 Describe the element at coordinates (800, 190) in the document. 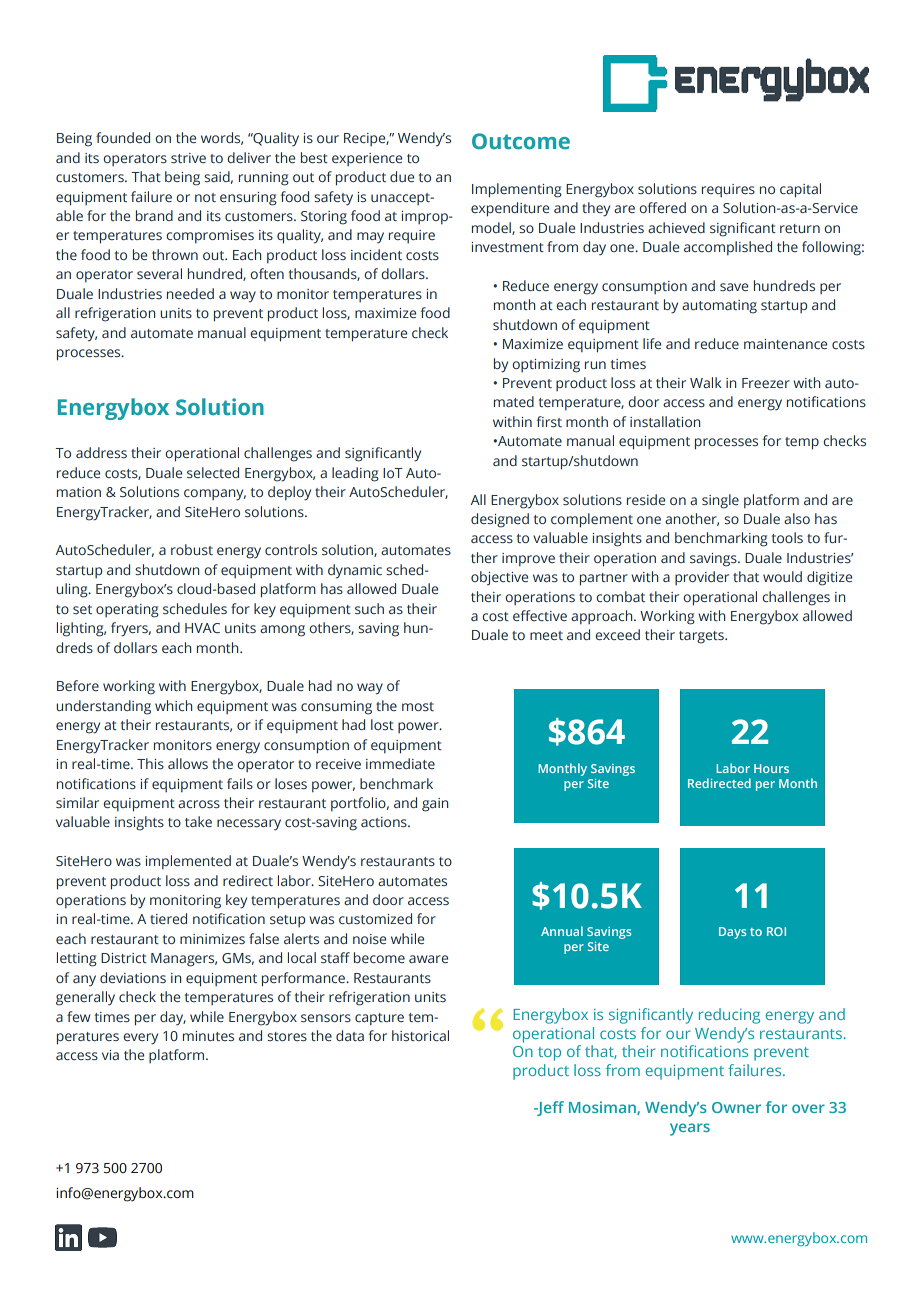

I see `capital` at that location.
